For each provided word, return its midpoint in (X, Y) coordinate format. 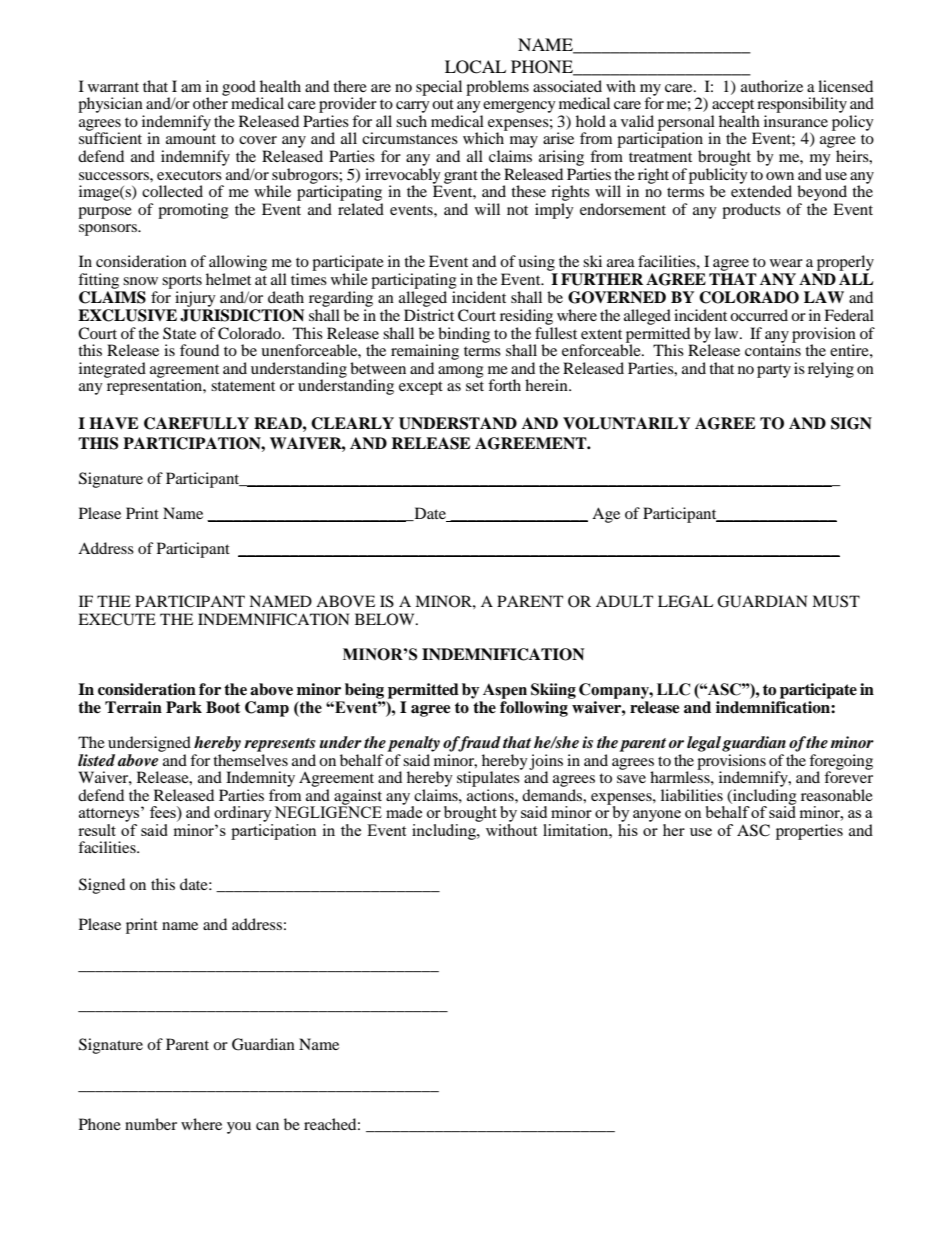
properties (809, 832)
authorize (772, 86)
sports (182, 282)
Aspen (505, 691)
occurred (759, 315)
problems (497, 88)
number (151, 1124)
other (210, 102)
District (429, 315)
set (475, 386)
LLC (673, 689)
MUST (836, 601)
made (404, 811)
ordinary (243, 814)
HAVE (113, 423)
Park (184, 707)
